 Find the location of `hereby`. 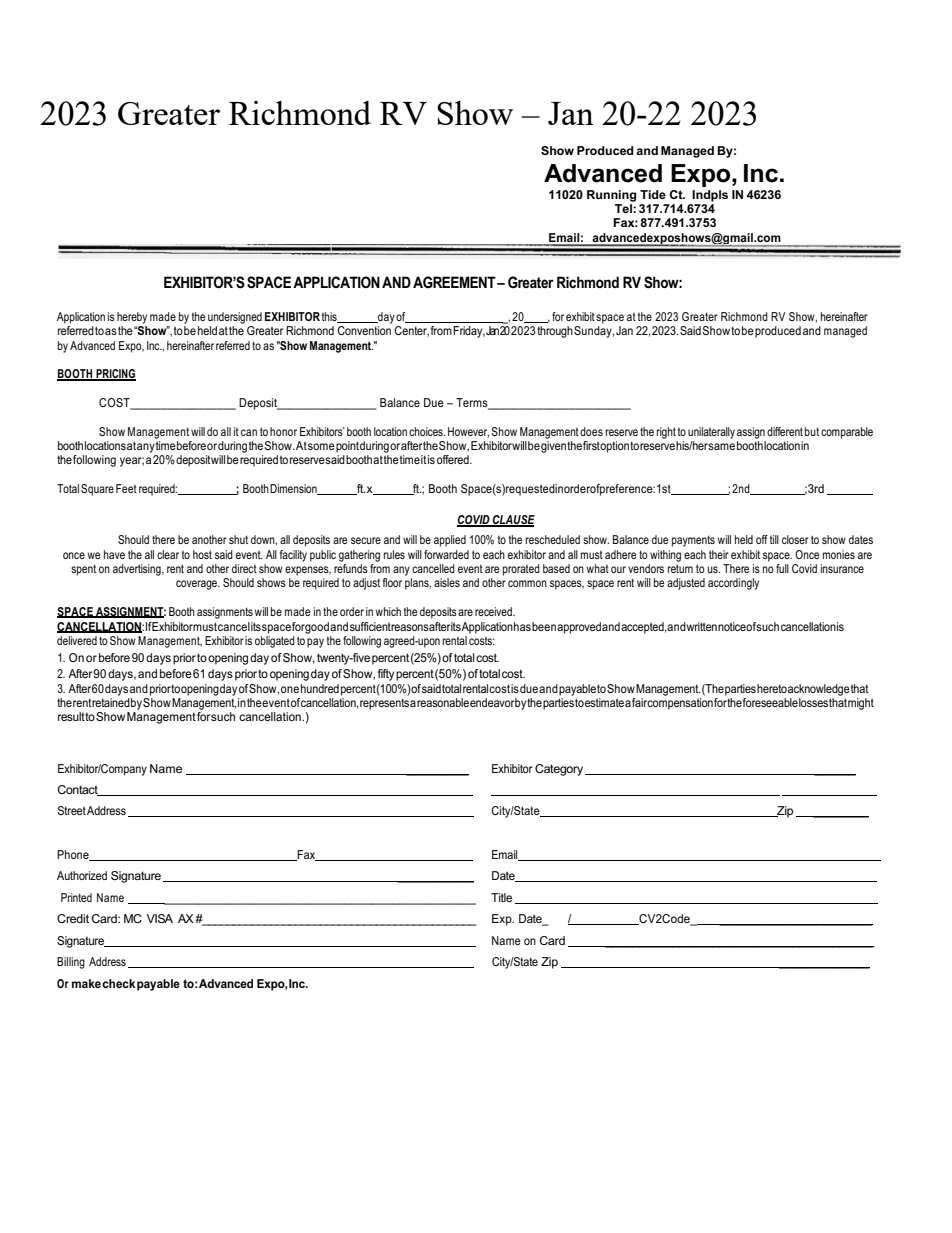

hereby is located at coordinates (132, 318).
